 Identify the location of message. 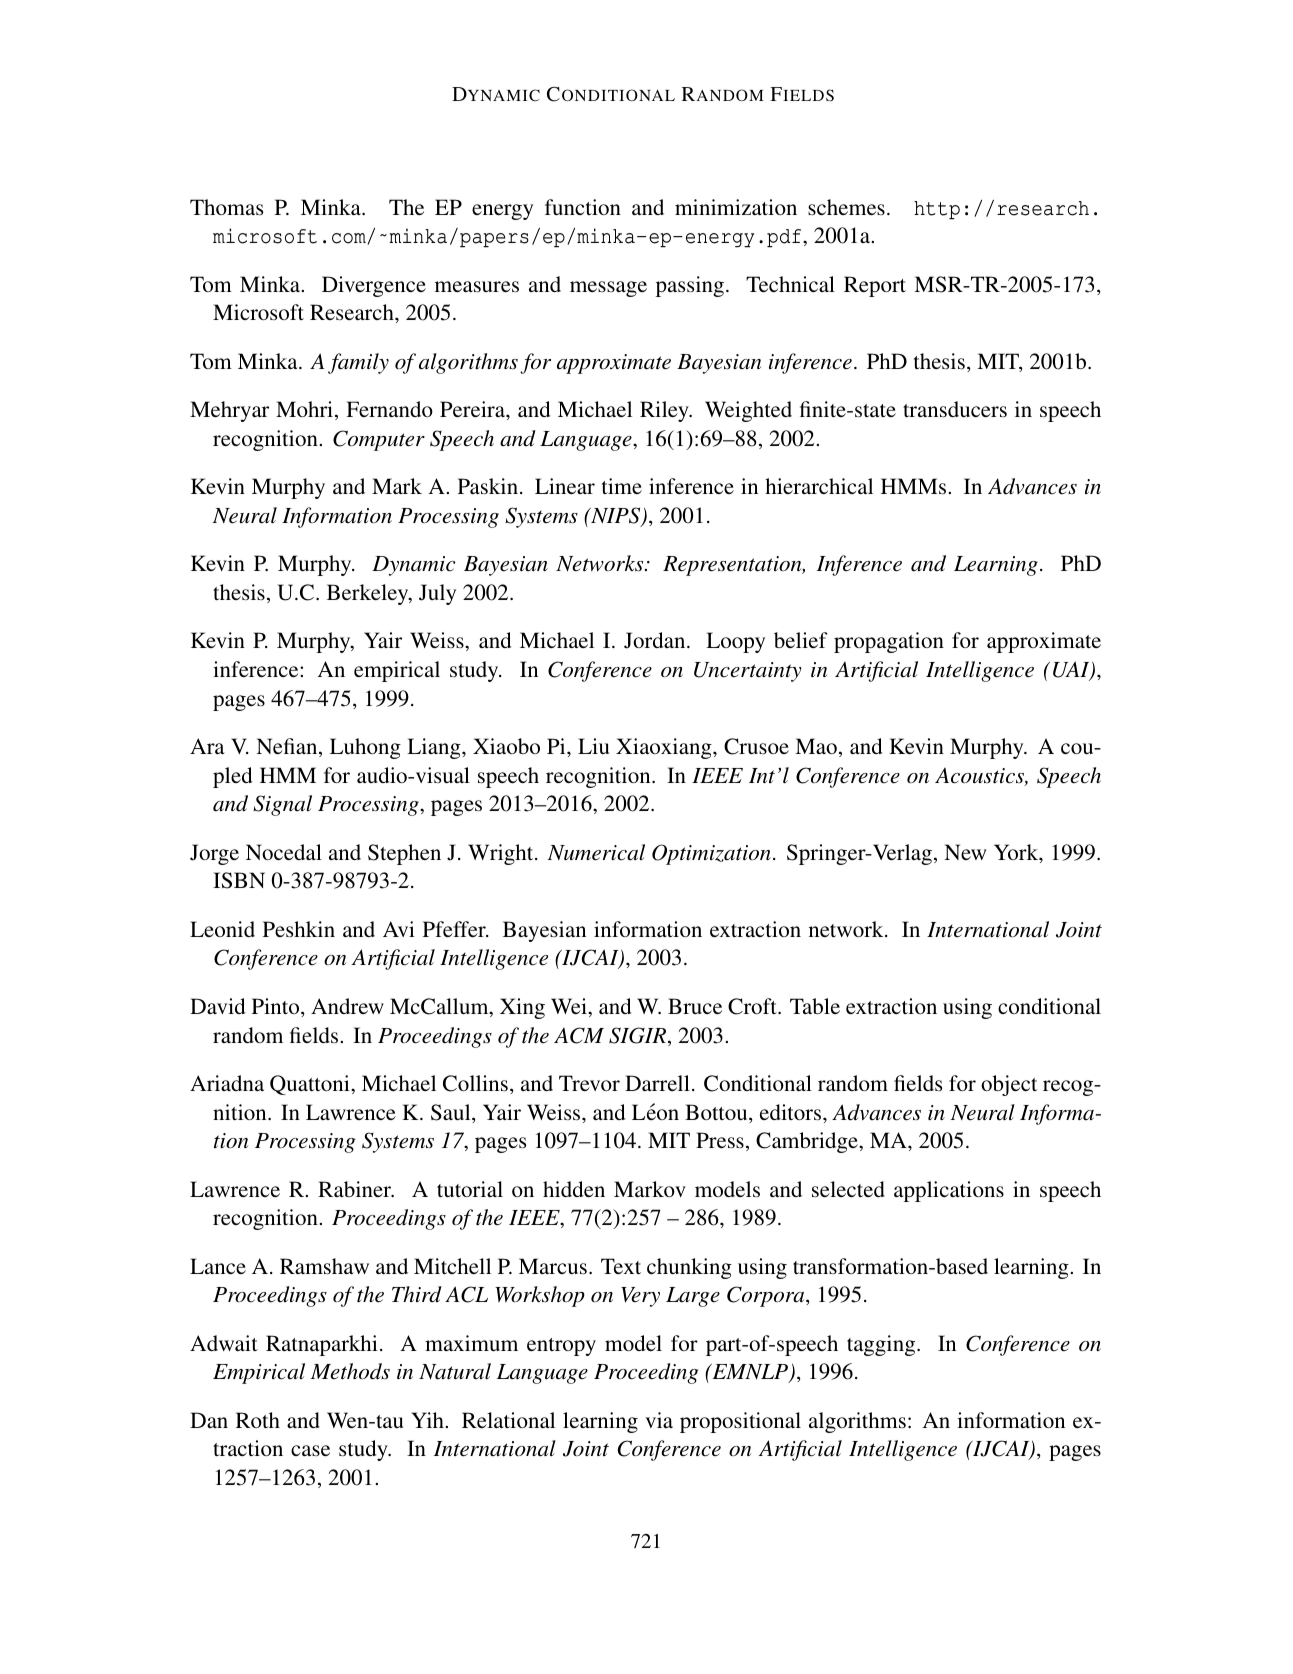
(608, 289).
